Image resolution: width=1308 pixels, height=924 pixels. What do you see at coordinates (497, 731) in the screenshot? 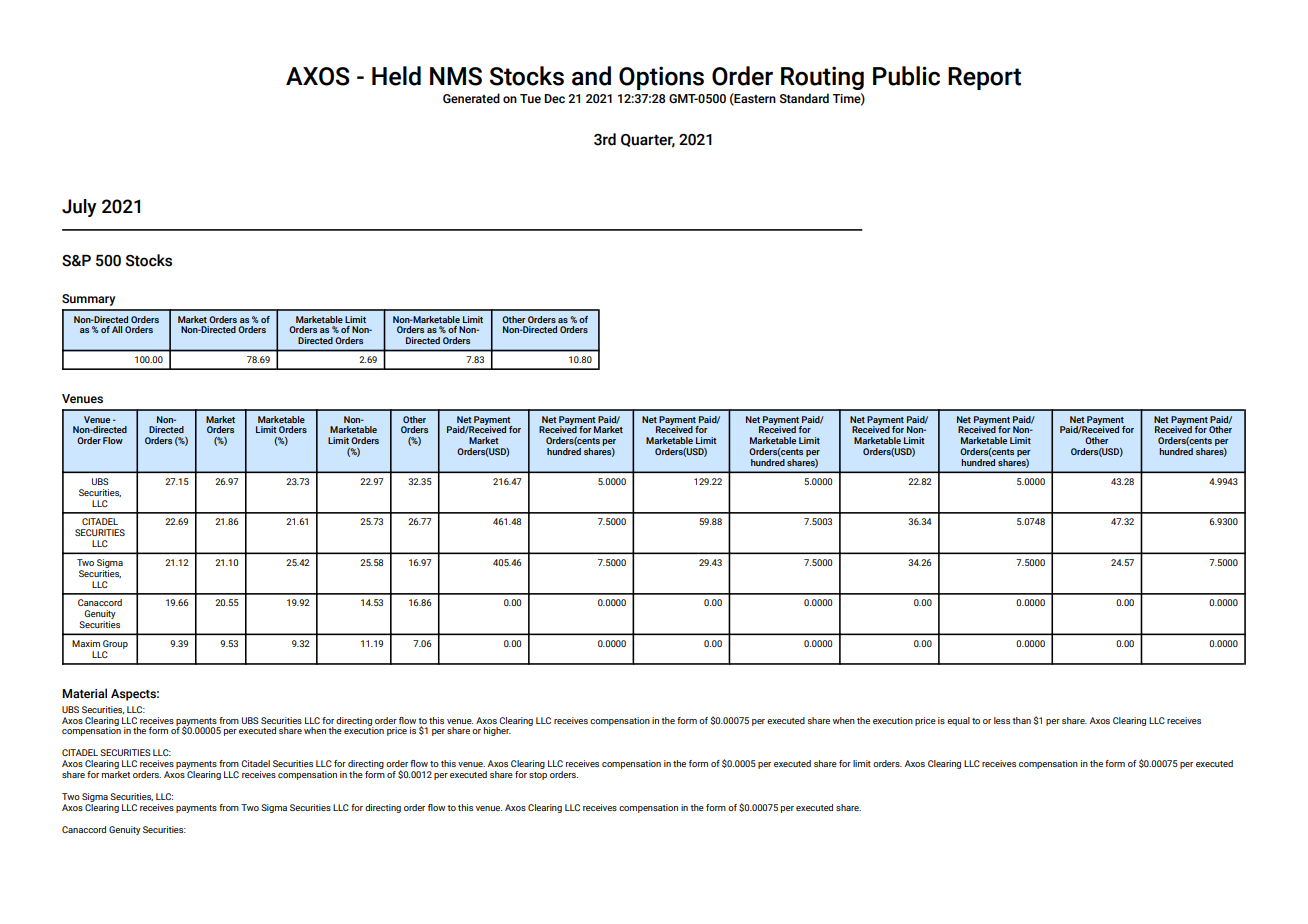
I see `higher` at bounding box center [497, 731].
